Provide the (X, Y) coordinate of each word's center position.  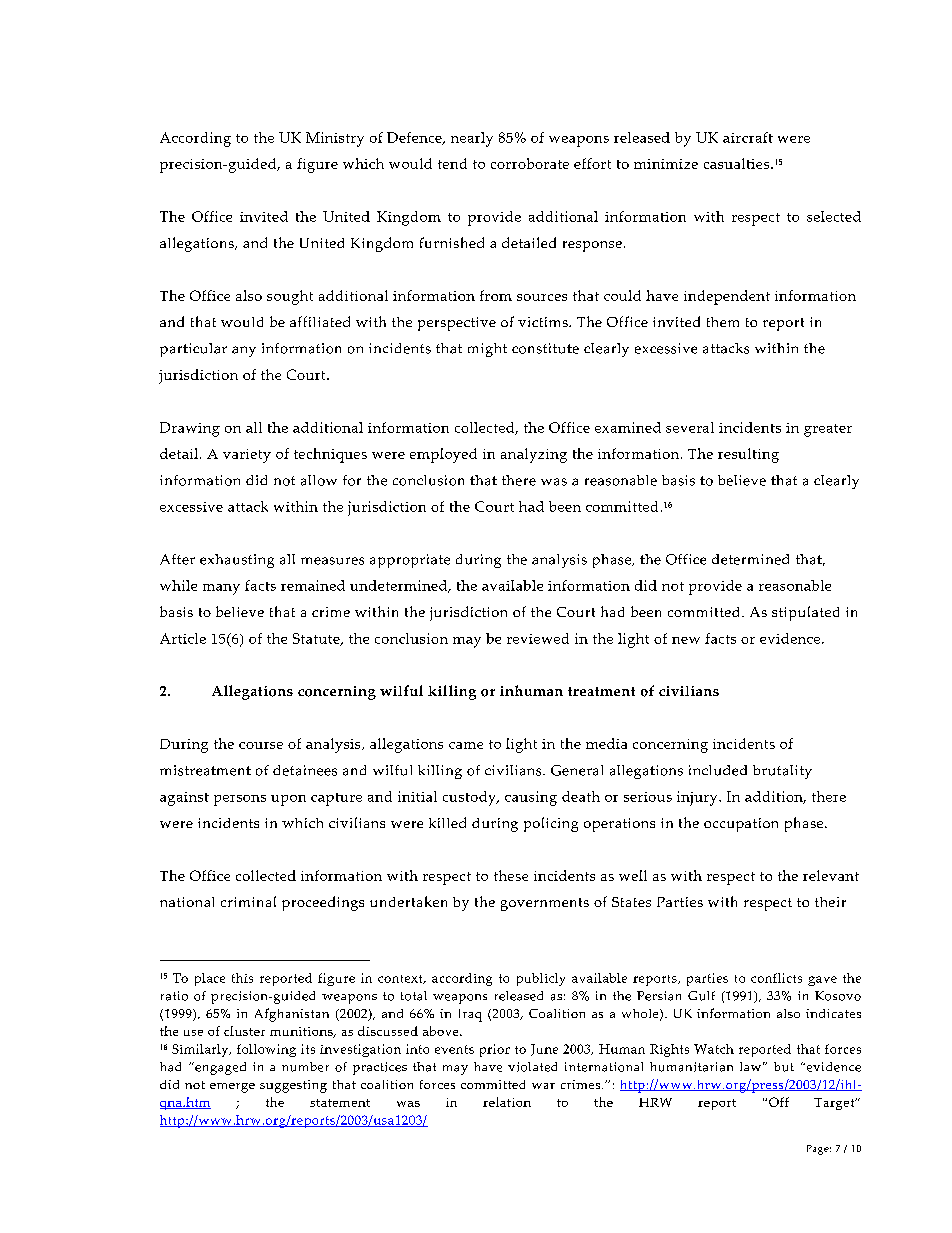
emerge (232, 1088)
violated (532, 1067)
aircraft (748, 137)
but (784, 1067)
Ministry (335, 139)
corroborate (530, 163)
